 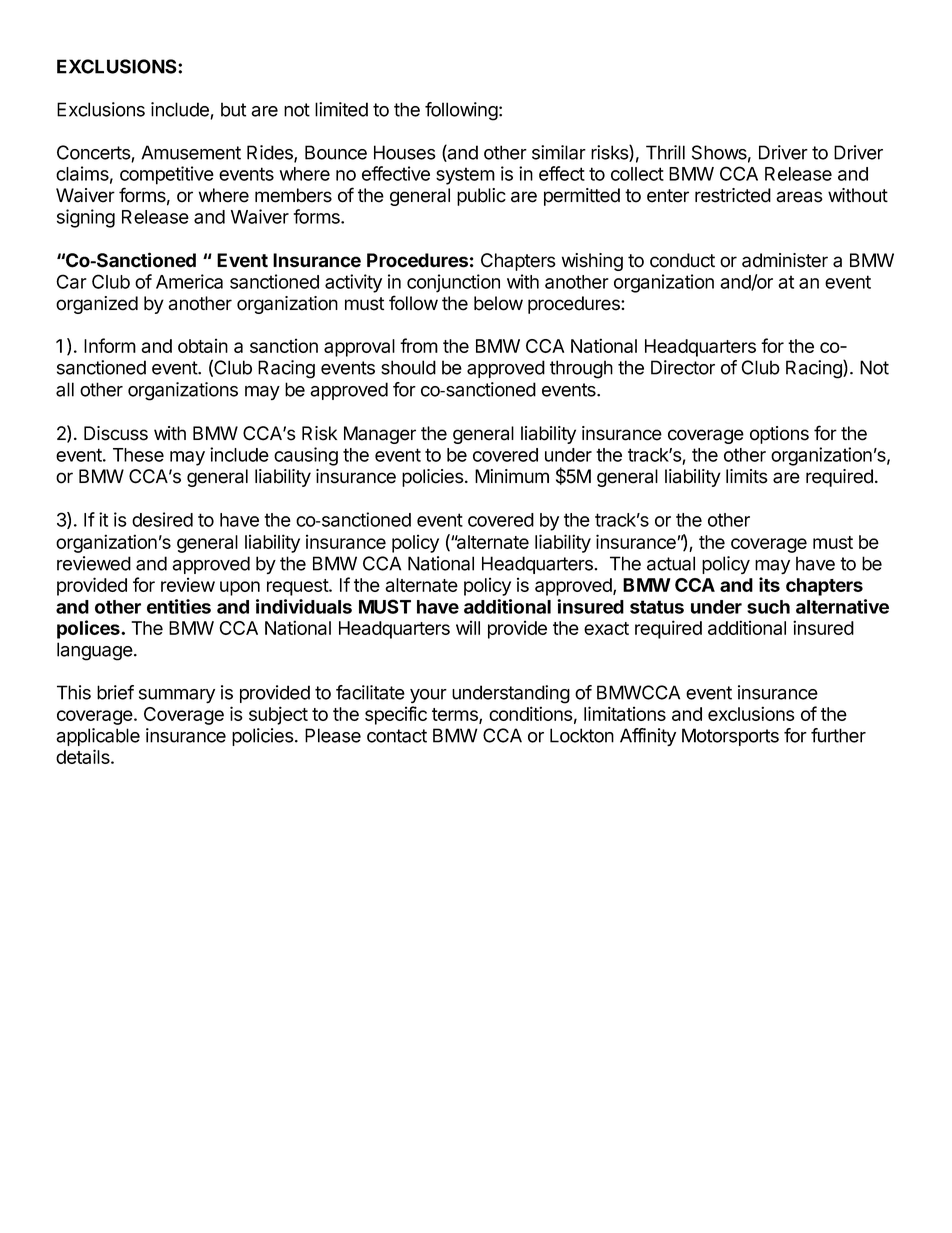 I want to click on Manager, so click(x=380, y=435).
